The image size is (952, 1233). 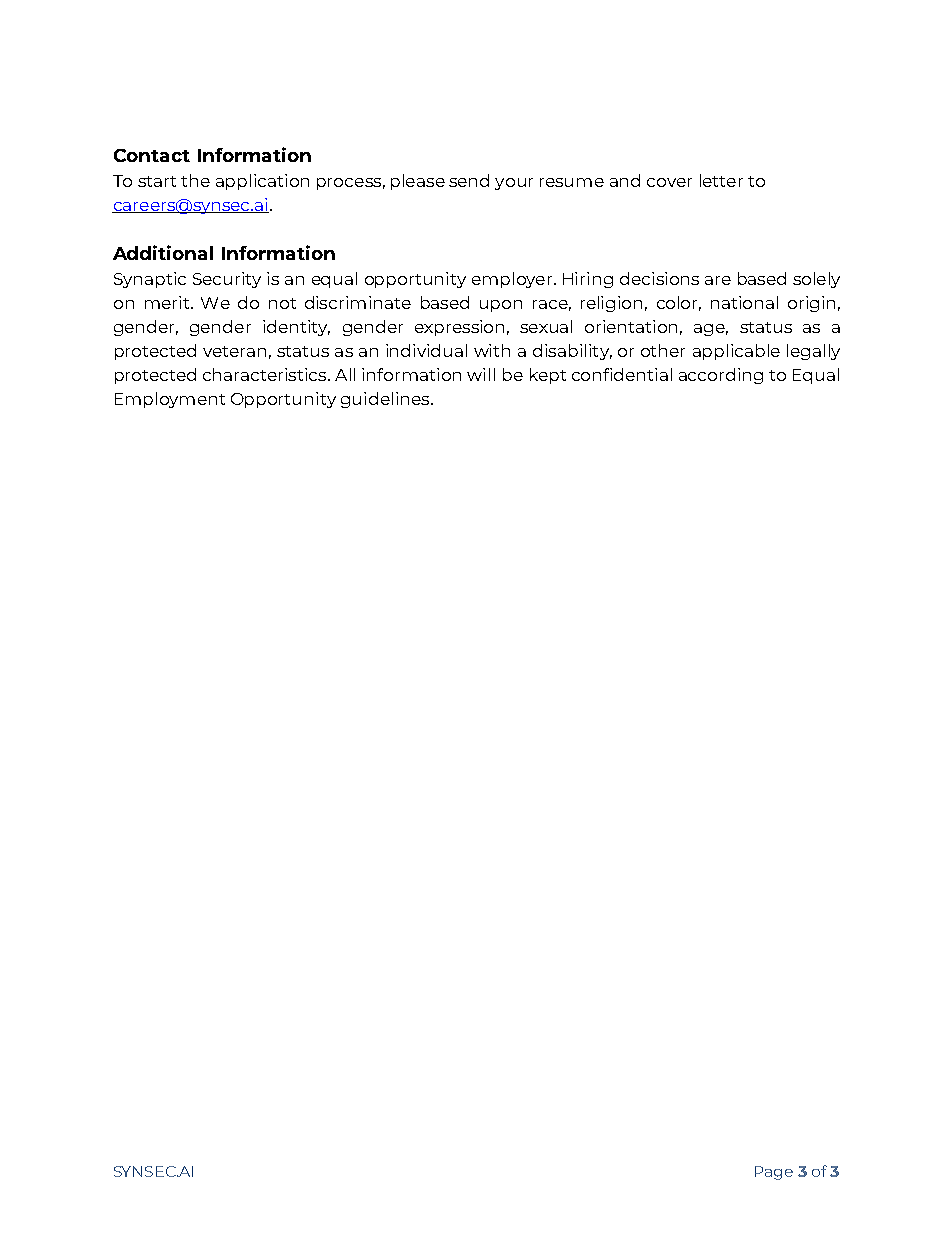 What do you see at coordinates (386, 400) in the image?
I see `guidelines` at bounding box center [386, 400].
